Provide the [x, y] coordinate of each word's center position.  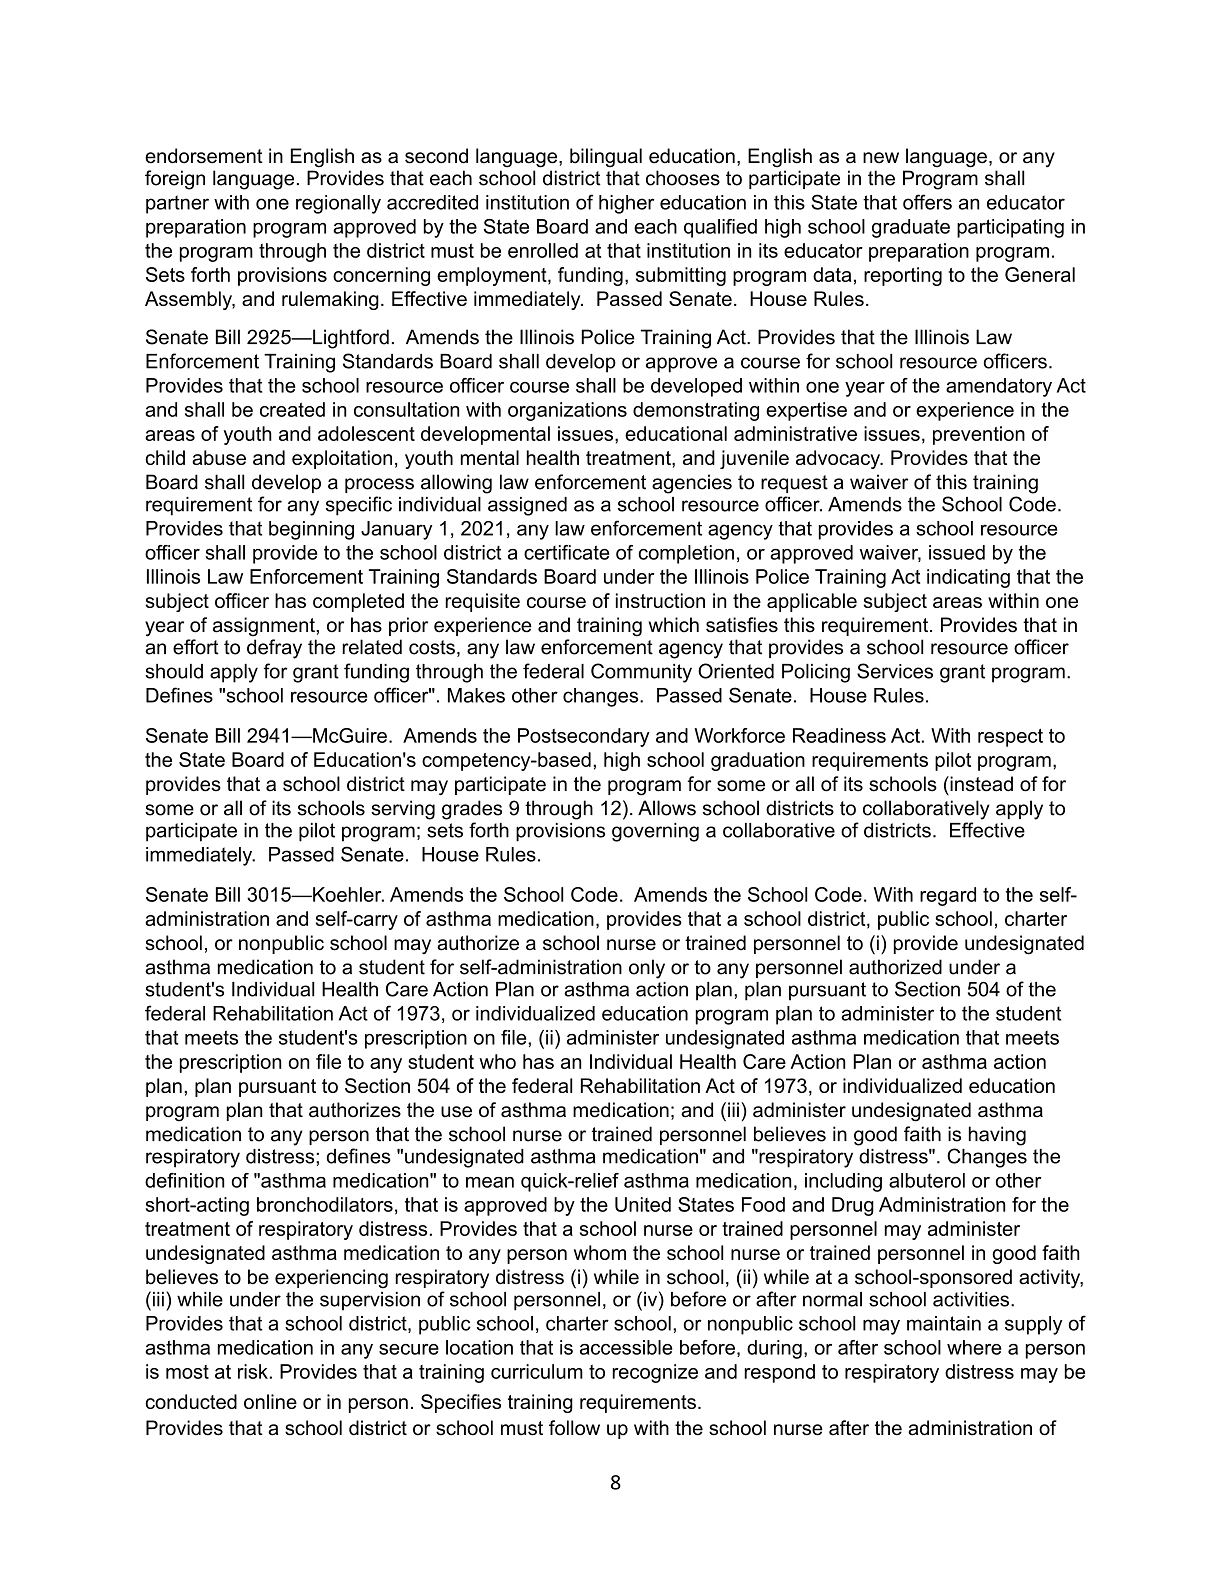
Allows [667, 808]
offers [927, 202]
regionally [338, 204]
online [270, 1401]
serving [403, 810]
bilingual [606, 158]
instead [980, 784]
